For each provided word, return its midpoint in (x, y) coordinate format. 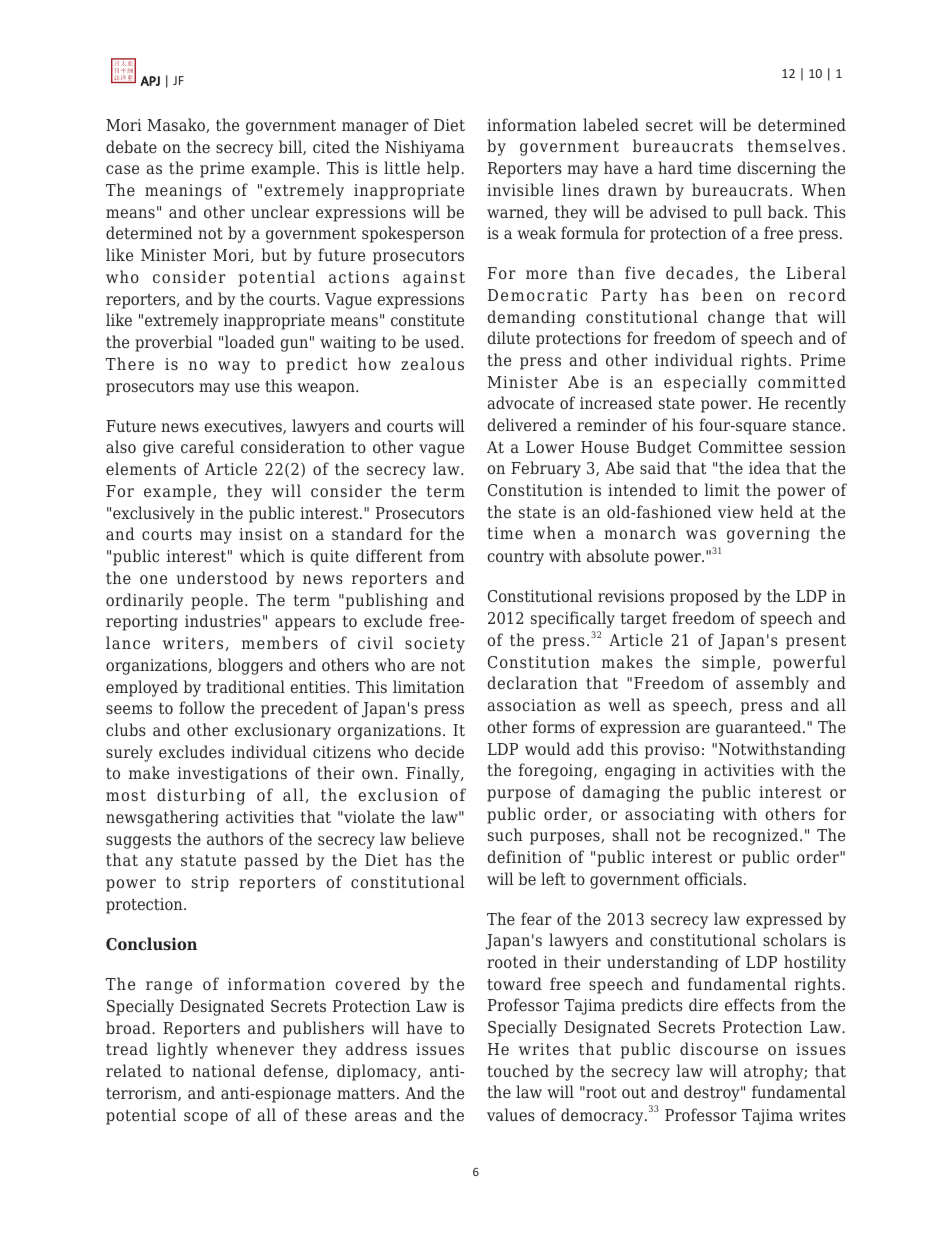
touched (518, 1070)
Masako (177, 125)
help (444, 169)
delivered (522, 424)
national (224, 1070)
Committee (740, 447)
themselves (794, 145)
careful (207, 446)
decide (439, 751)
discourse (719, 1048)
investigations (232, 775)
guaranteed (760, 728)
